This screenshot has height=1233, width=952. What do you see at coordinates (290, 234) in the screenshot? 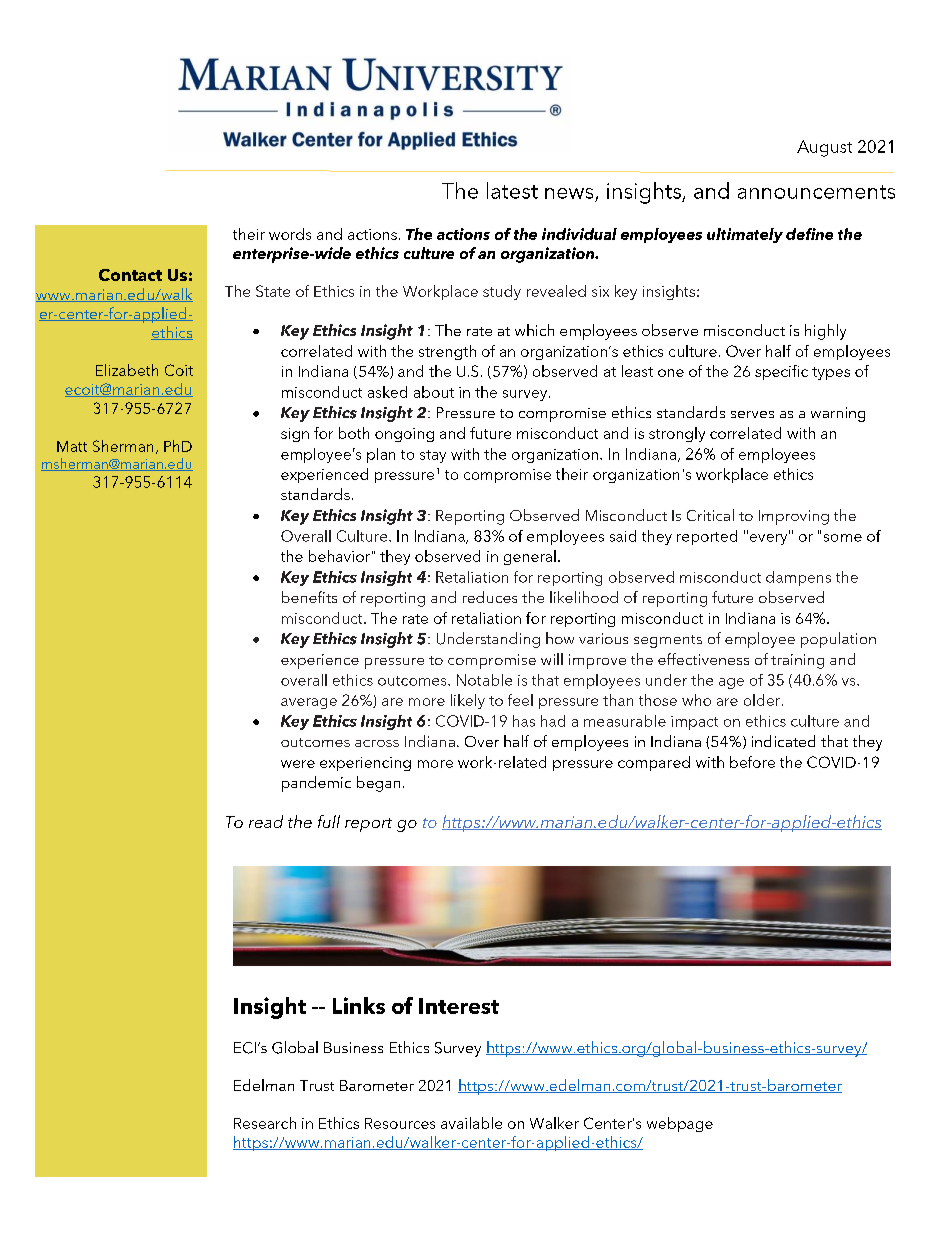
I see `words` at bounding box center [290, 234].
